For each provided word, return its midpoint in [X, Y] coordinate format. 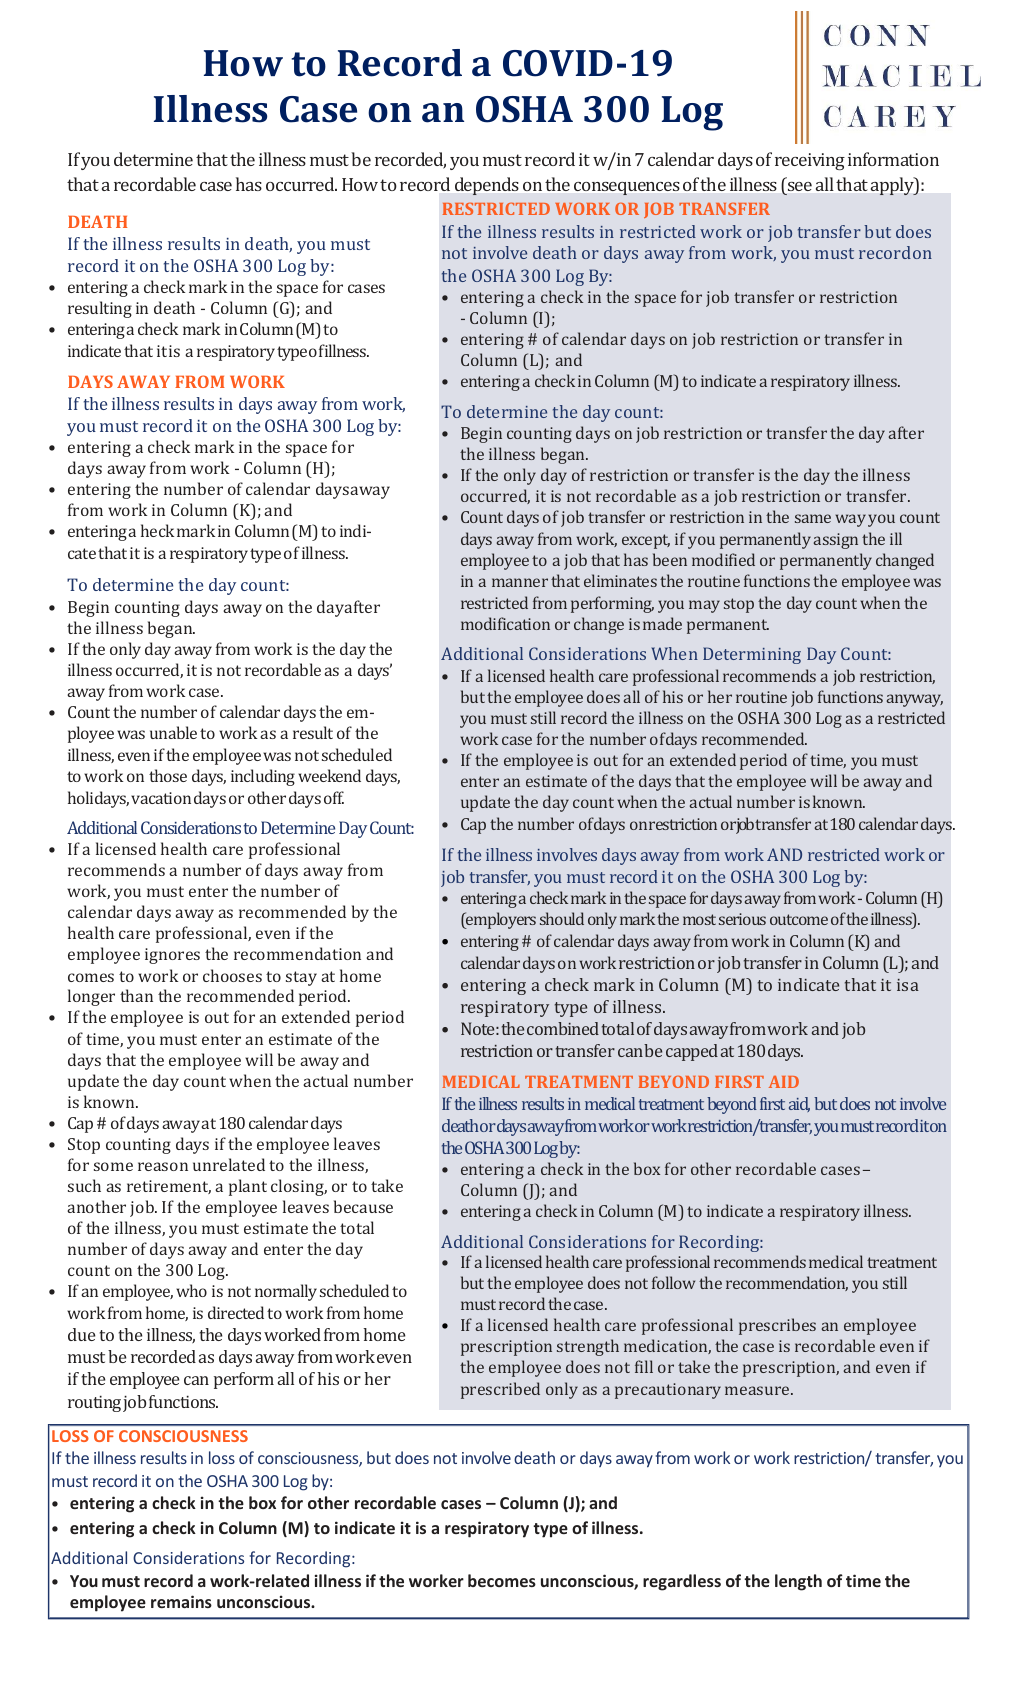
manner [520, 582]
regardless [682, 1582]
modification [505, 623]
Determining [752, 655]
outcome [799, 919]
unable [173, 732]
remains [181, 1601]
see [800, 186]
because [363, 1206]
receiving [810, 161]
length [798, 1582]
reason [163, 1166]
